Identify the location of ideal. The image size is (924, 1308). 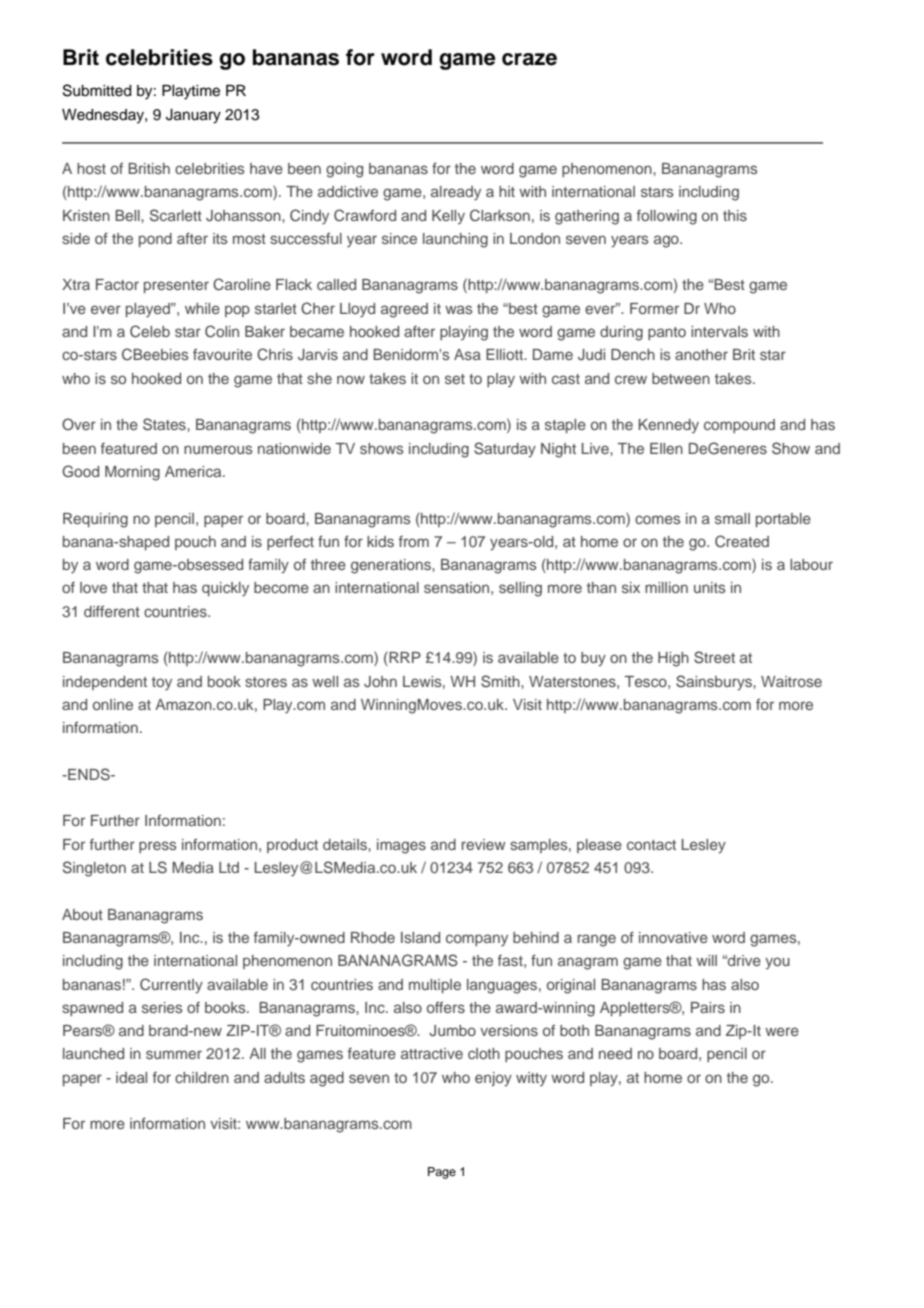
(131, 1077).
